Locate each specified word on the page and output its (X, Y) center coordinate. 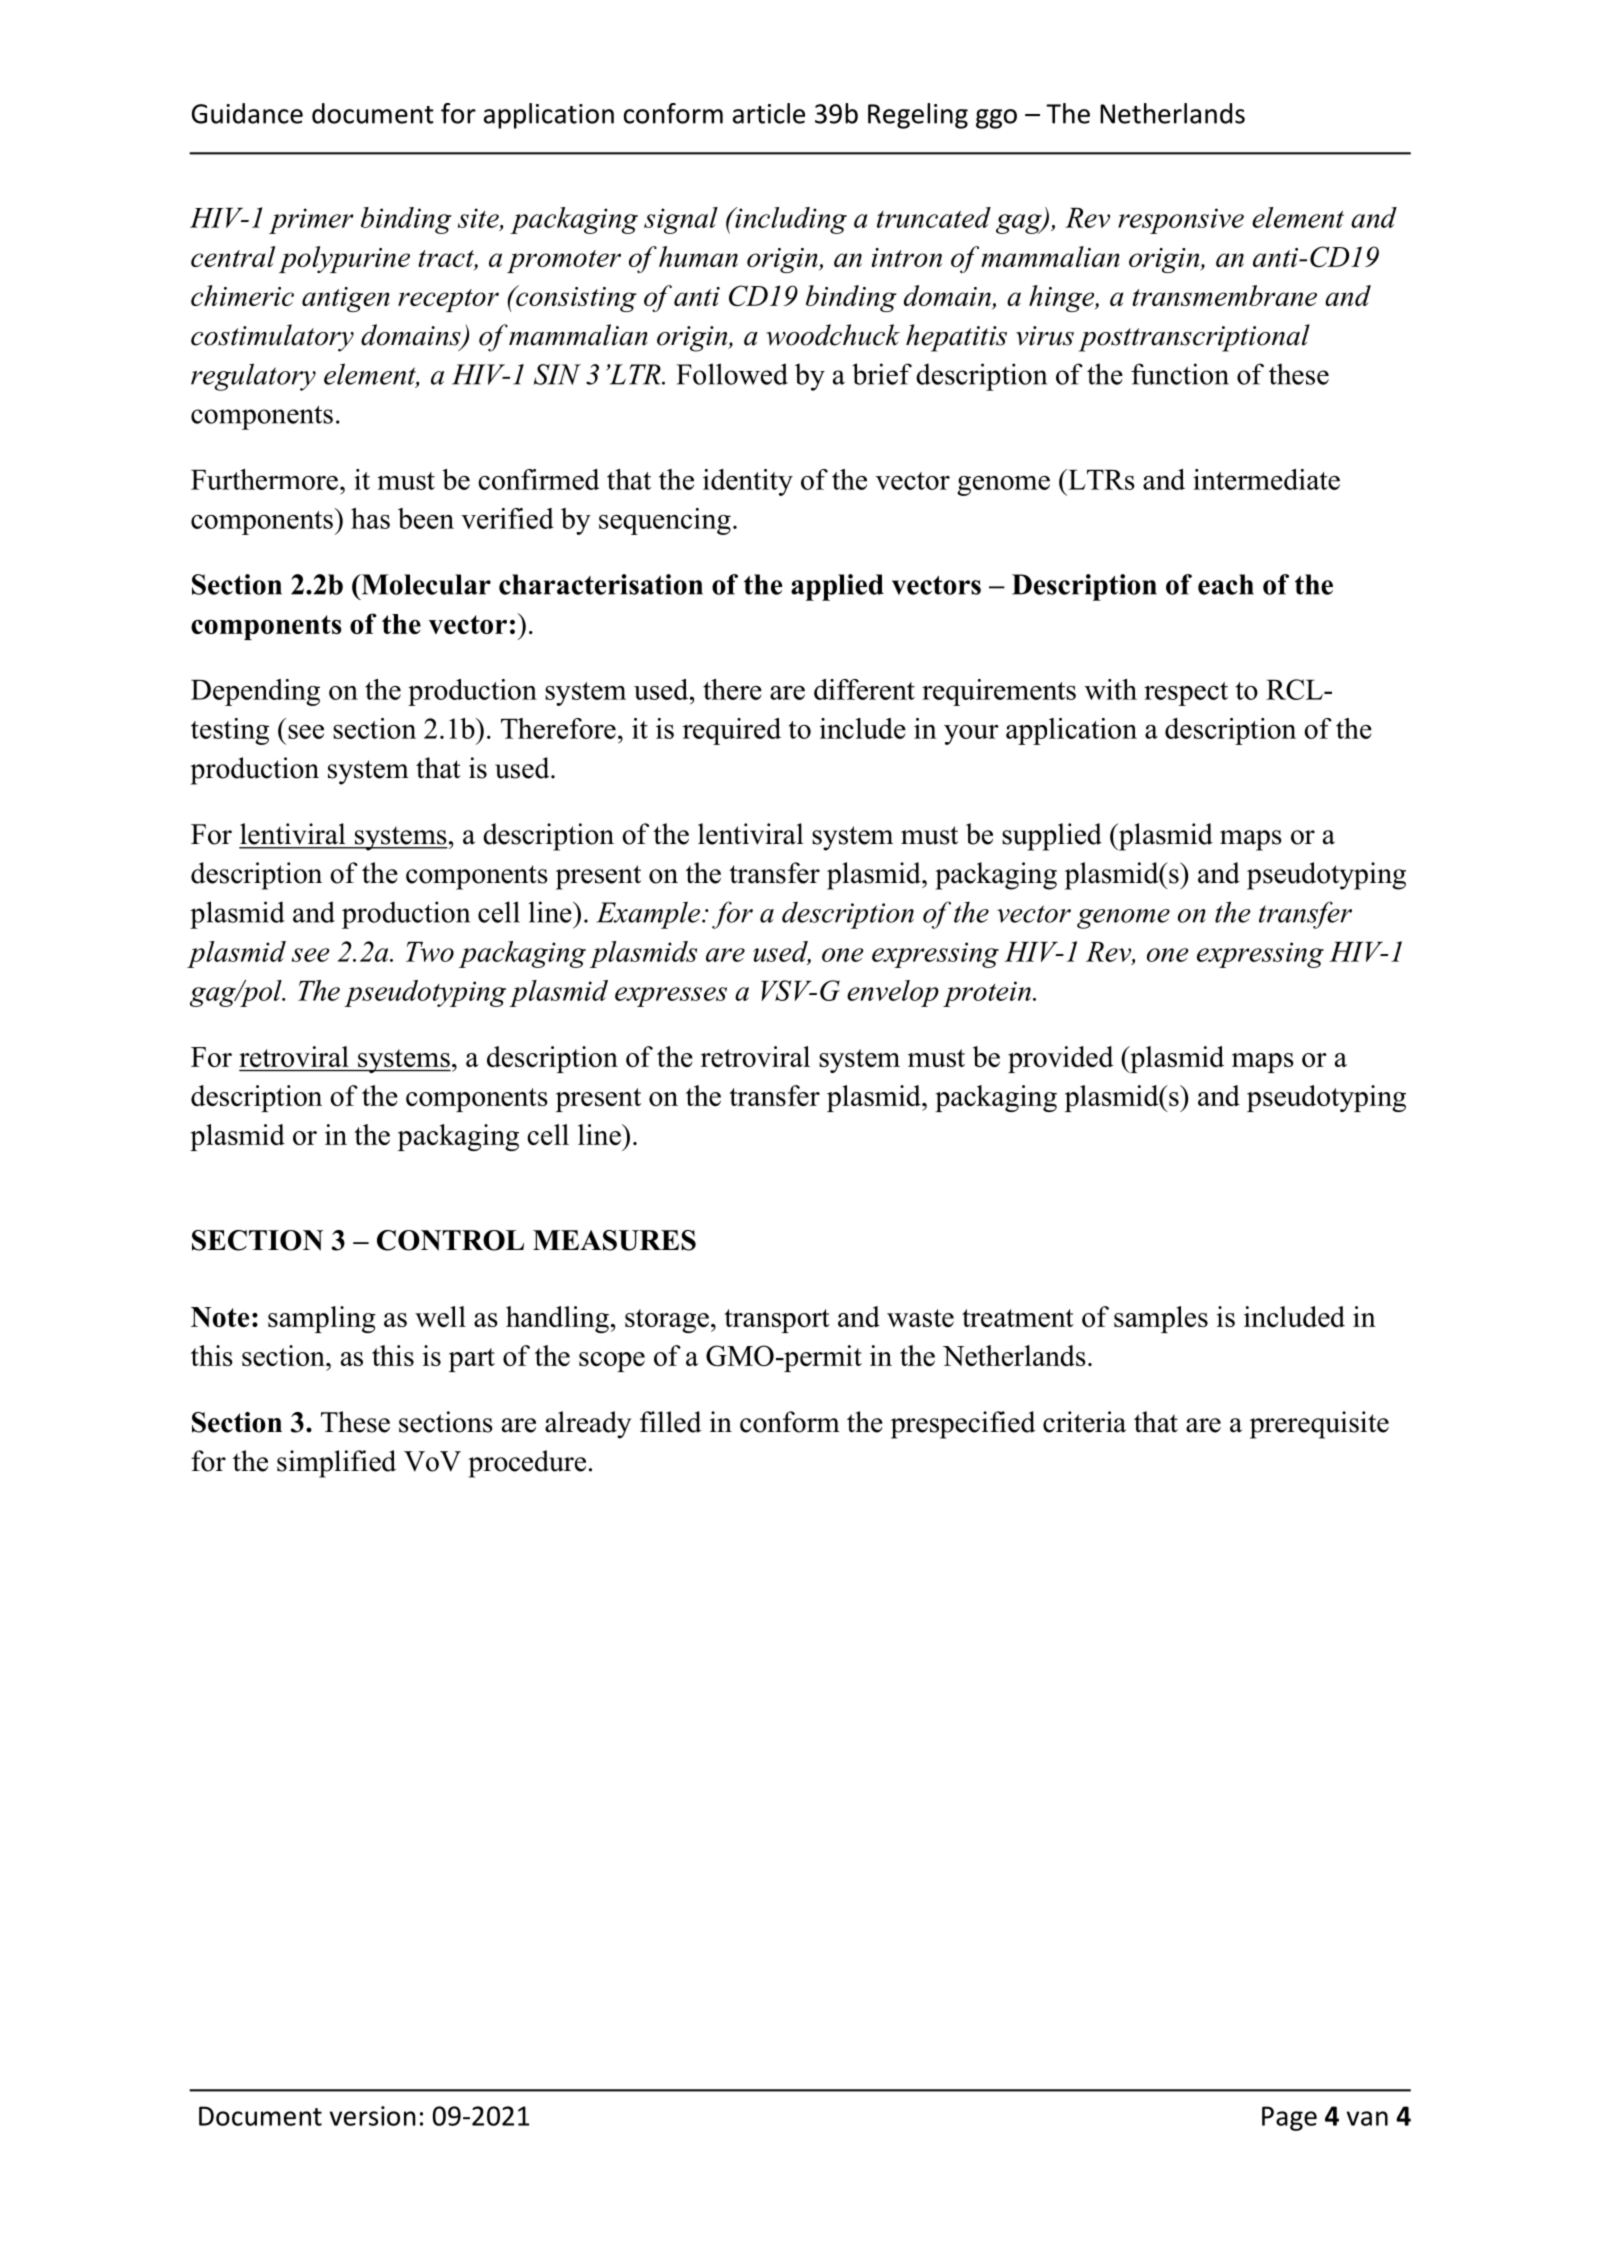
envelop (893, 993)
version (373, 2116)
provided (1061, 1059)
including (790, 220)
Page (1289, 2118)
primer (311, 221)
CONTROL (450, 1240)
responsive (1181, 221)
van (1367, 2118)
